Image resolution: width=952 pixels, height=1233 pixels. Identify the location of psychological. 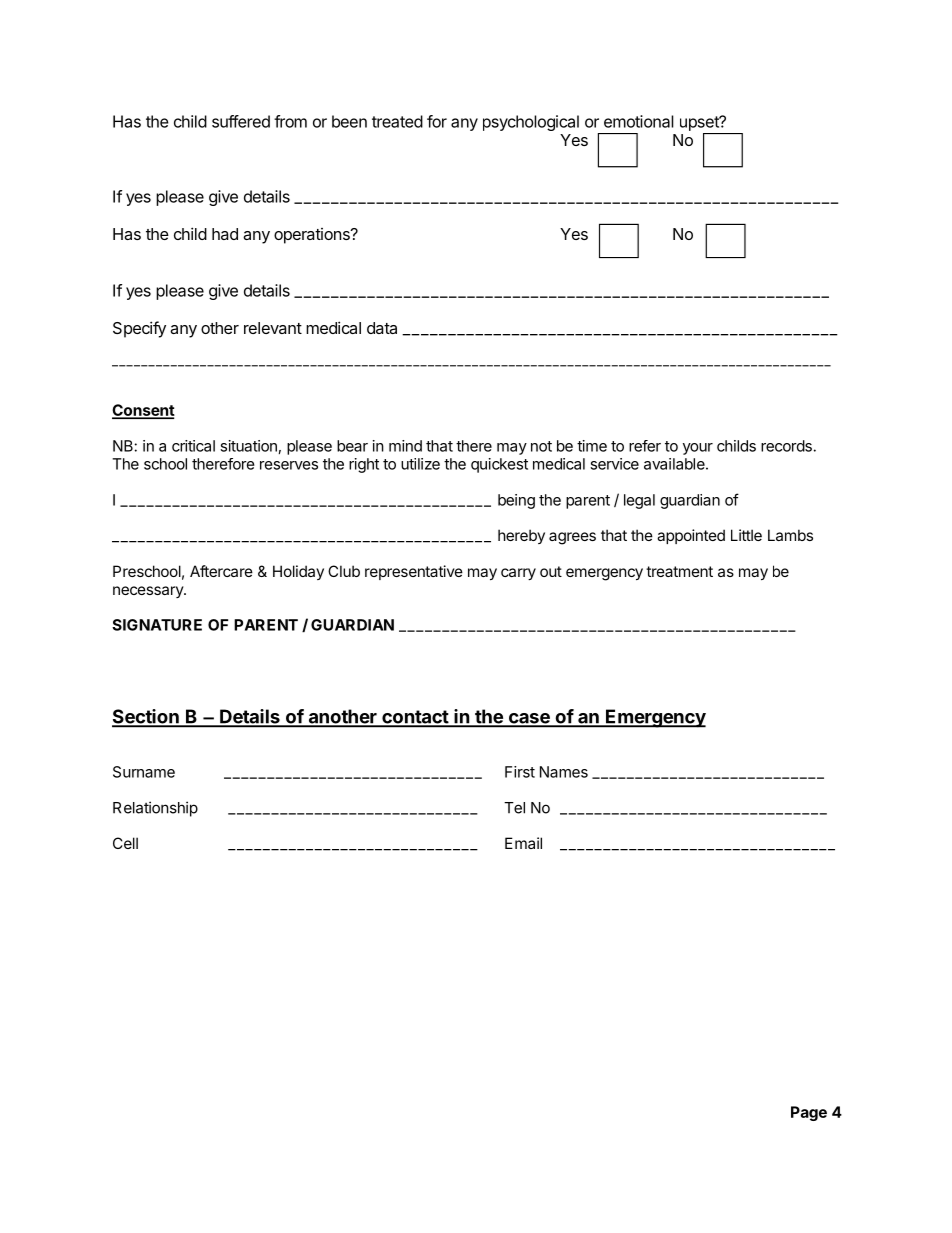
(531, 123).
